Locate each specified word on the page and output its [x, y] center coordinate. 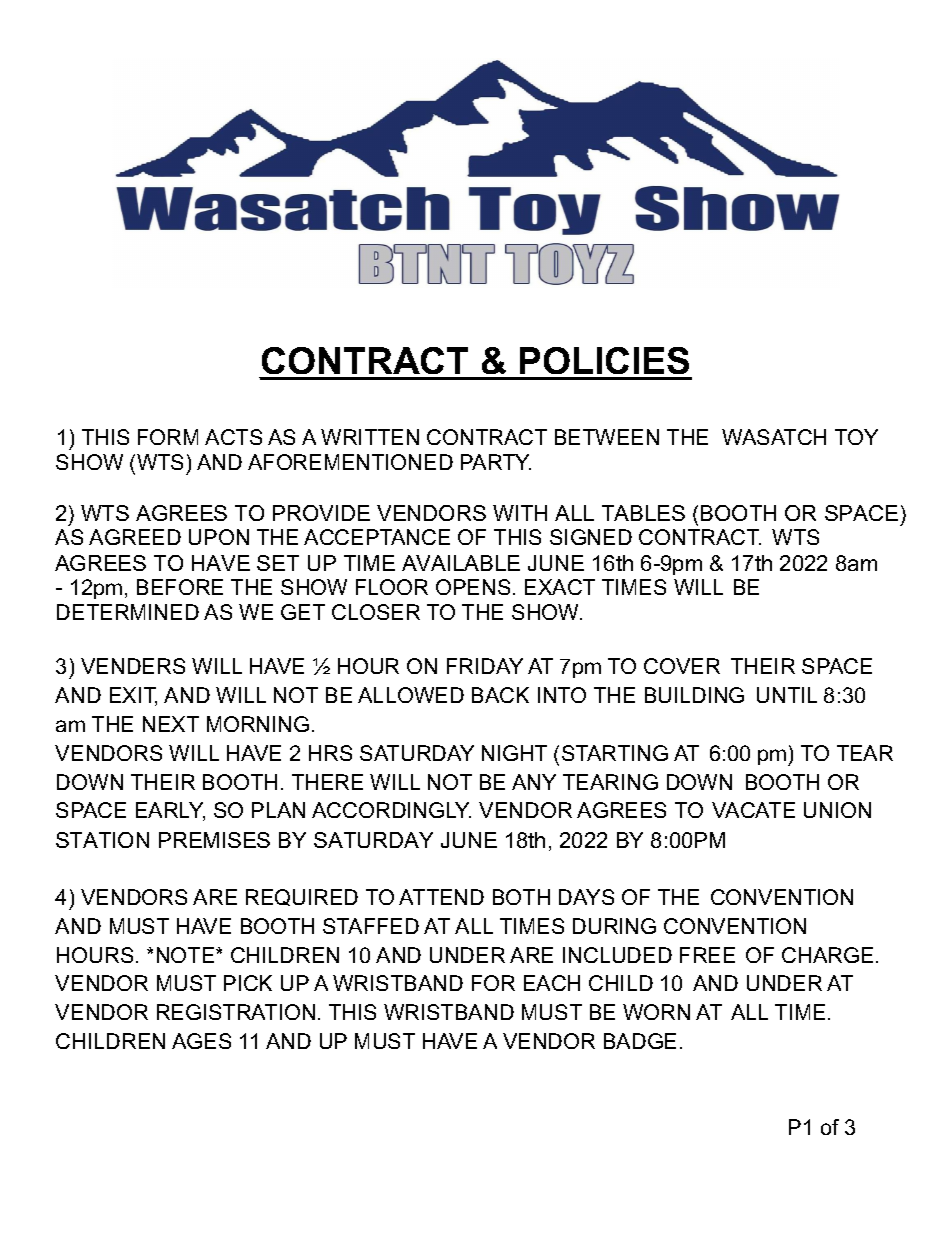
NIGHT [514, 753]
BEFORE [180, 587]
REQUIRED [302, 897]
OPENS [473, 587]
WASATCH [774, 437]
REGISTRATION [236, 1012]
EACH [552, 983]
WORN [656, 1012]
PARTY [496, 462]
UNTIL [787, 695]
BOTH [521, 897]
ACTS [233, 437]
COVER [682, 666]
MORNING [258, 724]
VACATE [753, 810]
